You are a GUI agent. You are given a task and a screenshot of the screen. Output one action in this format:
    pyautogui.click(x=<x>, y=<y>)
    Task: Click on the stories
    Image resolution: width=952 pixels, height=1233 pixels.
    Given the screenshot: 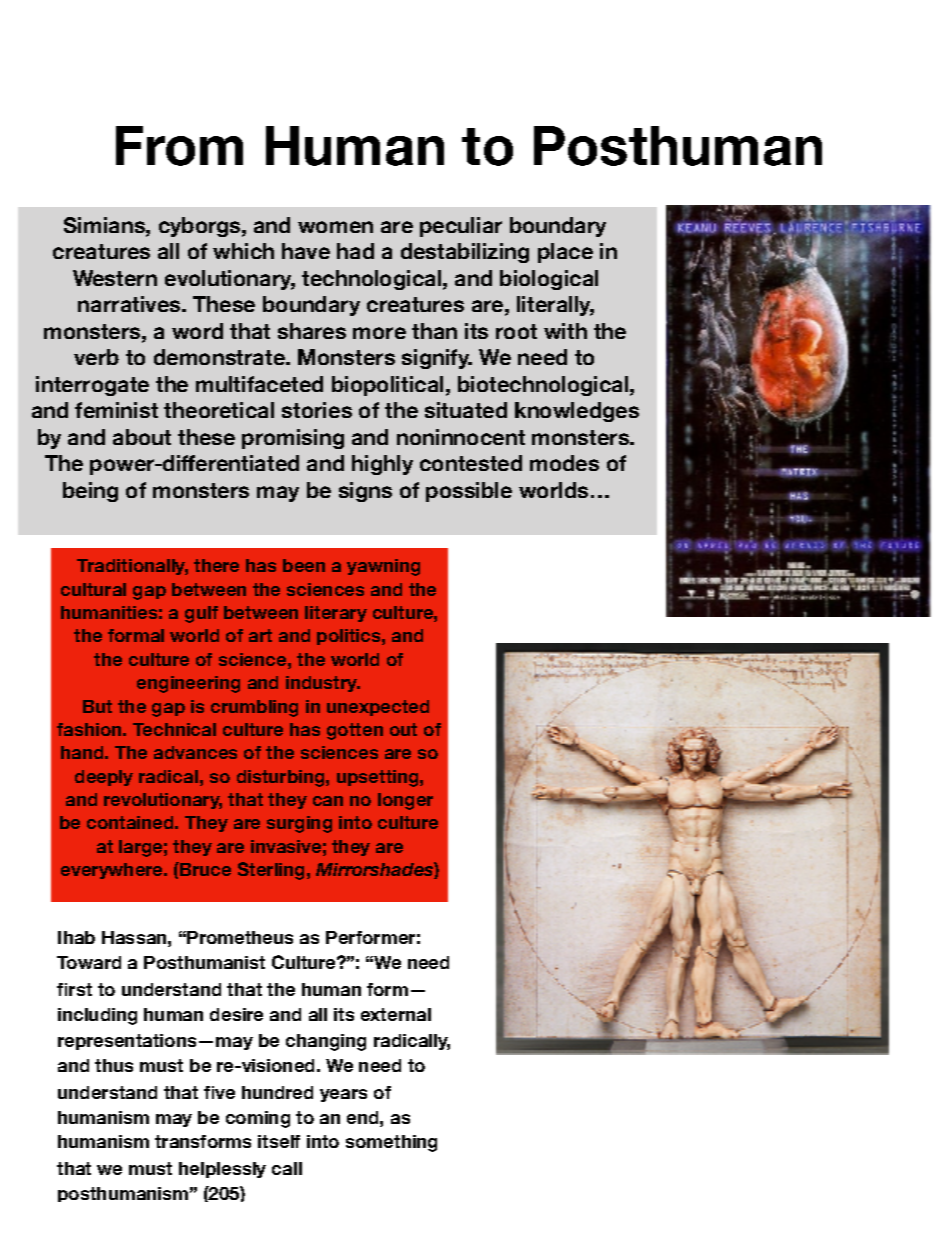 What is the action you would take?
    pyautogui.click(x=317, y=410)
